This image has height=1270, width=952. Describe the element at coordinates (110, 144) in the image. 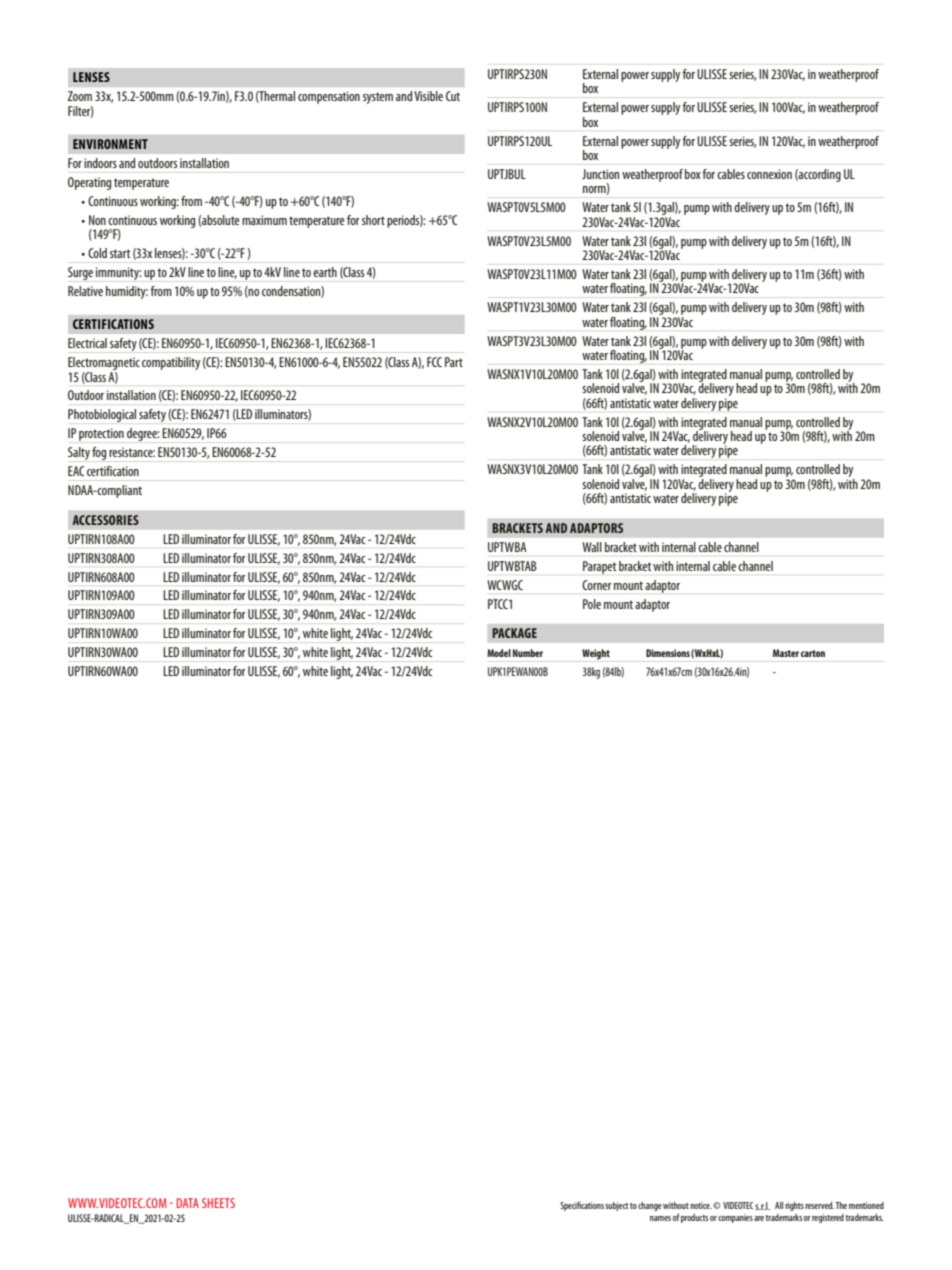

I see `ENVIRONMENT` at that location.
